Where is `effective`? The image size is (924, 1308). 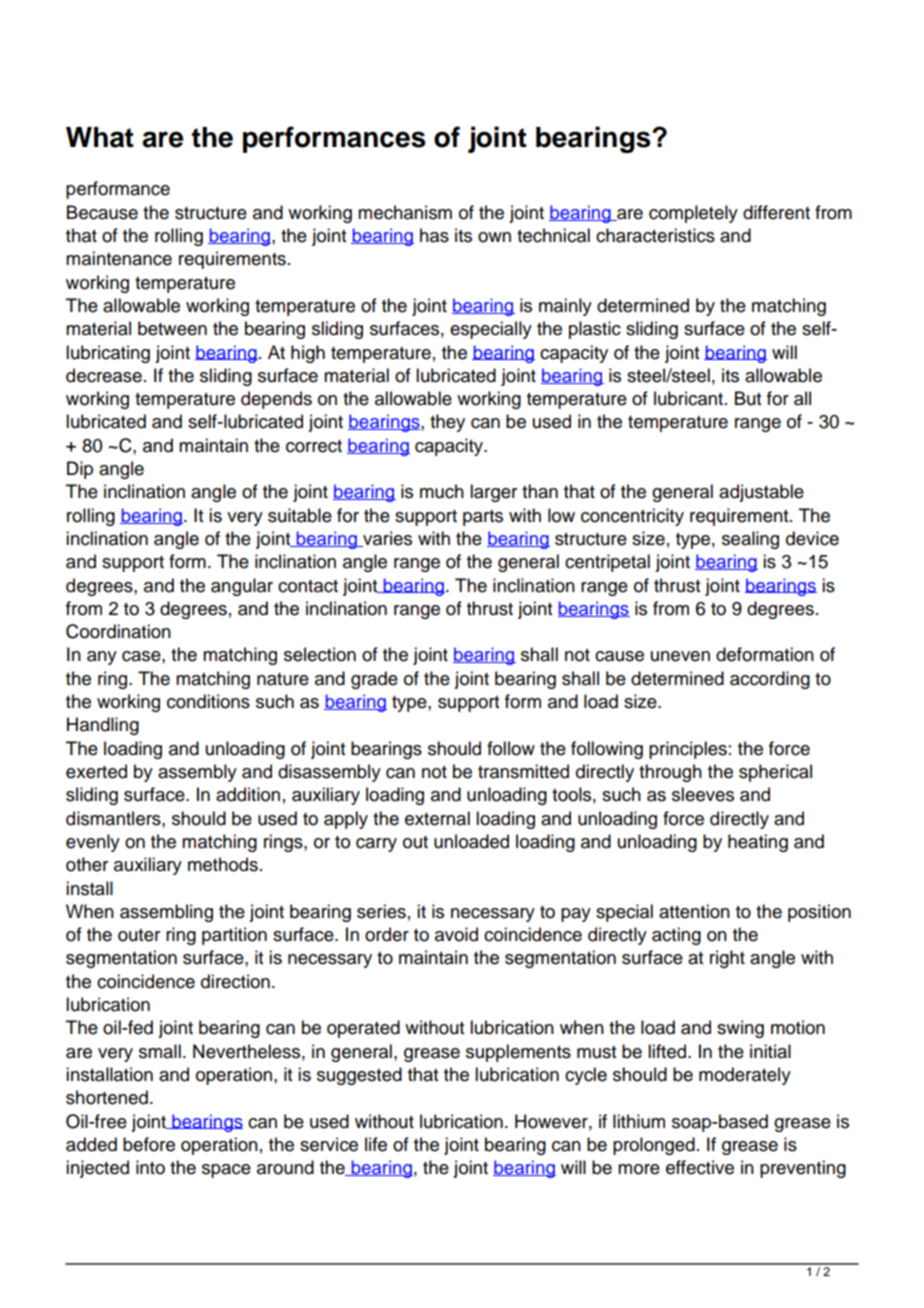
effective is located at coordinates (700, 1167).
